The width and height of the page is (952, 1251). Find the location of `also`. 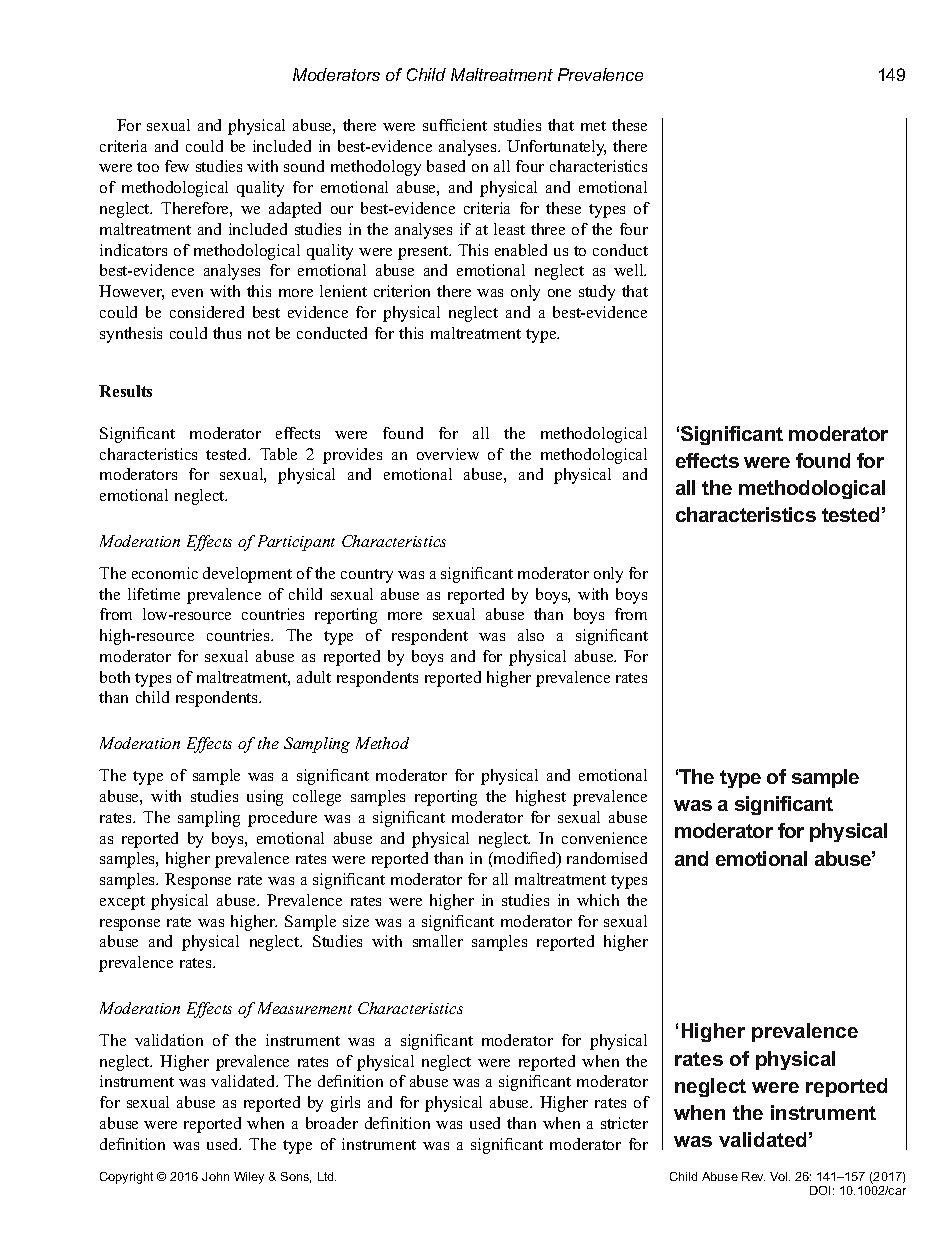

also is located at coordinates (531, 635).
